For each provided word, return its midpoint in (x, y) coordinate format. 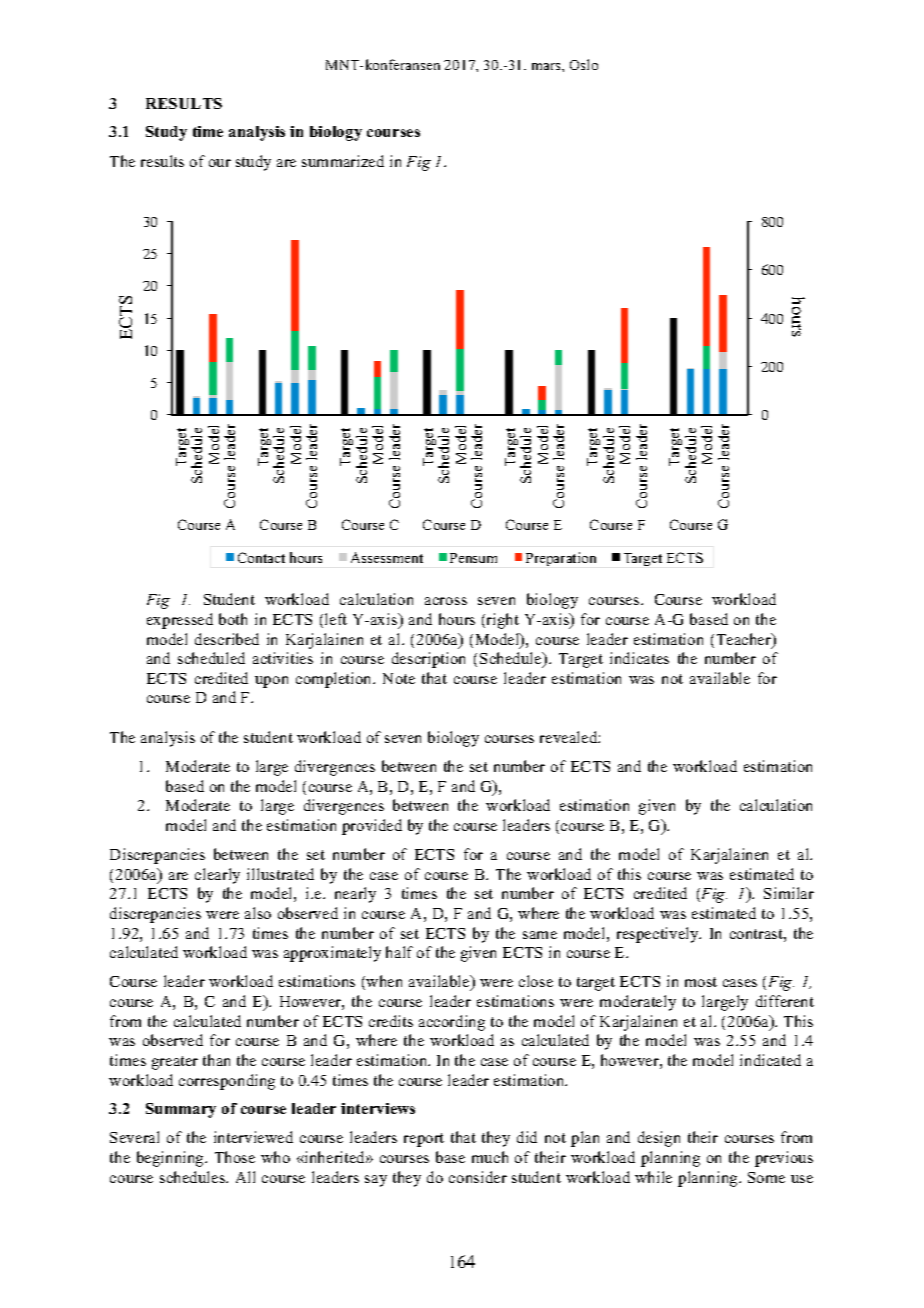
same (540, 935)
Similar (789, 893)
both (233, 619)
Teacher (745, 640)
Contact (261, 557)
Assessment (387, 557)
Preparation (561, 559)
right (501, 621)
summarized (343, 161)
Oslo (584, 64)
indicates (639, 658)
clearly (217, 876)
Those (235, 1157)
